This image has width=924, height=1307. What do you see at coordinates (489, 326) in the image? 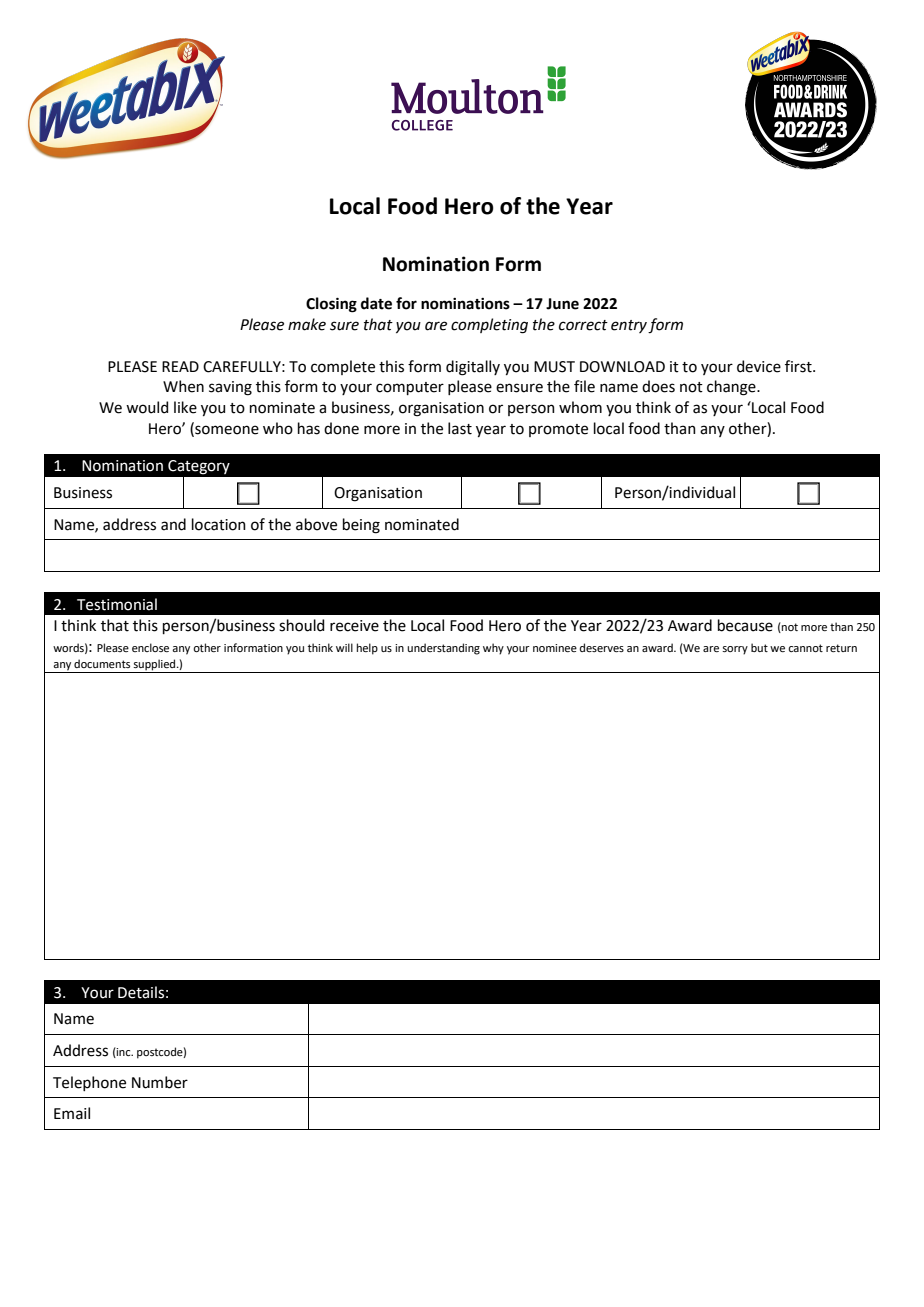
I see `completing` at bounding box center [489, 326].
